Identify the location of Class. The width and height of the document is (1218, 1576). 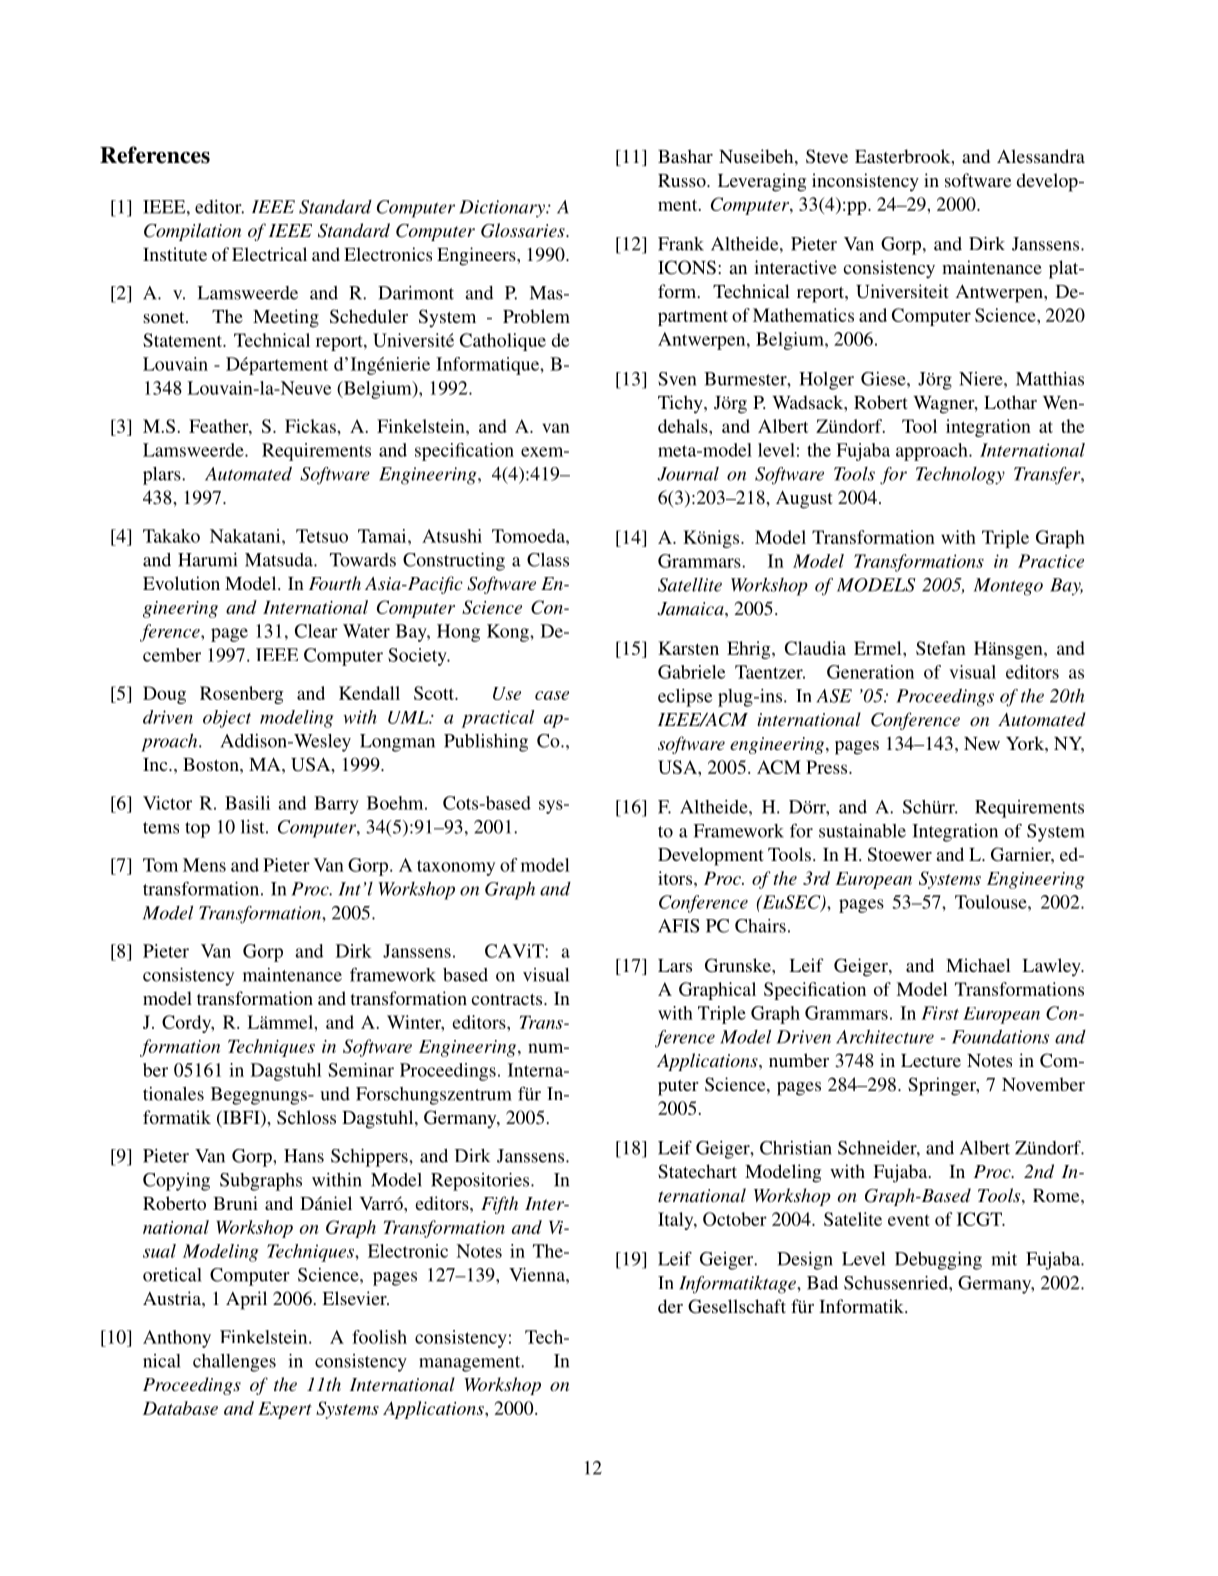
(548, 560).
